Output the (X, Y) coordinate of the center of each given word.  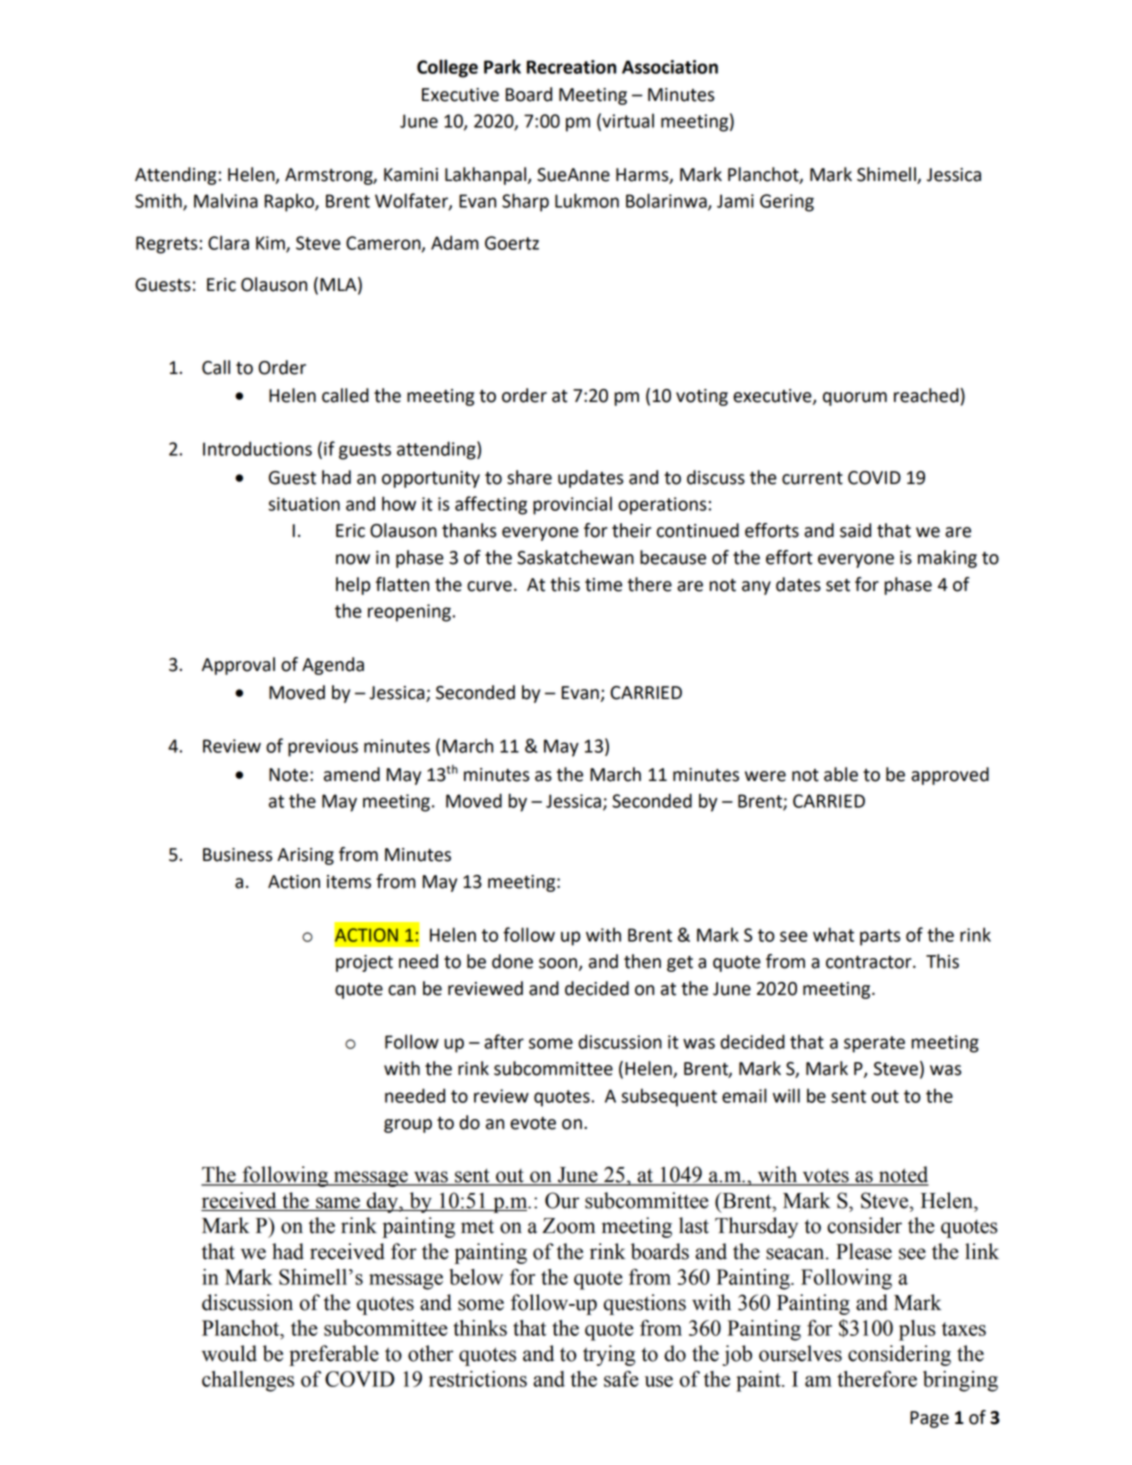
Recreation (571, 67)
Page (929, 1419)
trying (609, 1355)
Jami (735, 201)
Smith (159, 201)
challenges (248, 1381)
